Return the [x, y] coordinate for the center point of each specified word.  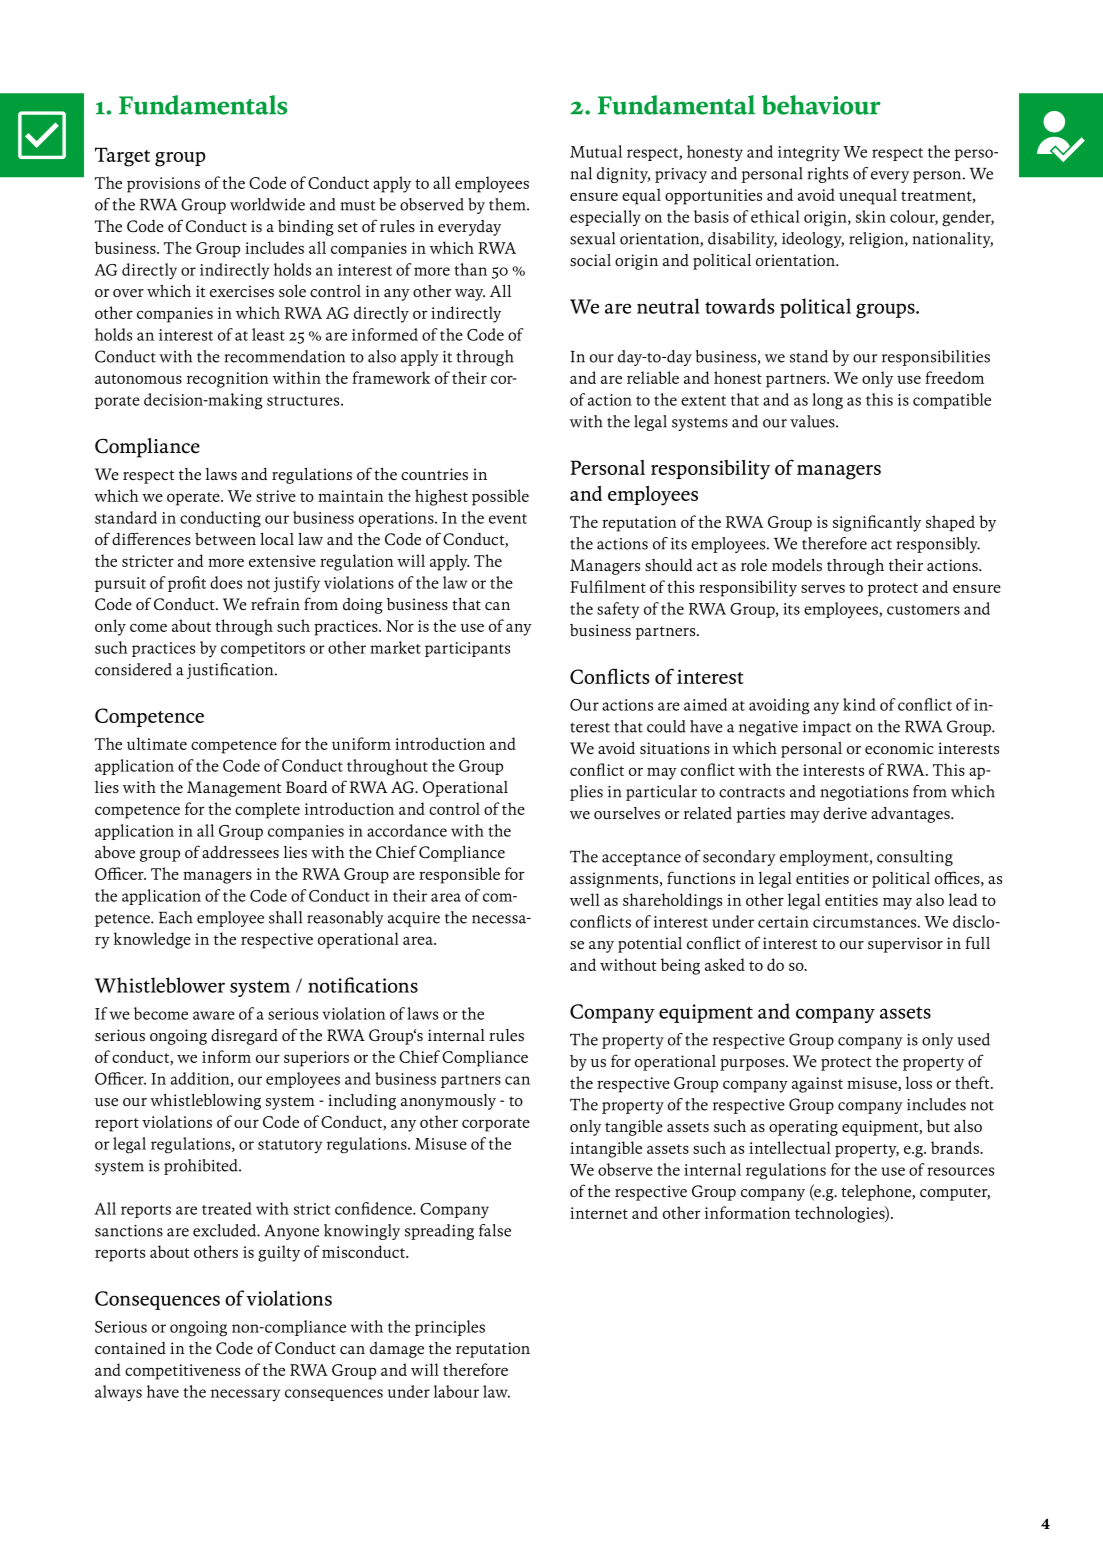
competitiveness [182, 1372]
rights [828, 175]
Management [234, 789]
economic [899, 748]
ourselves [627, 813]
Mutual [596, 151]
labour [456, 1391]
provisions [163, 185]
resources [960, 1171]
